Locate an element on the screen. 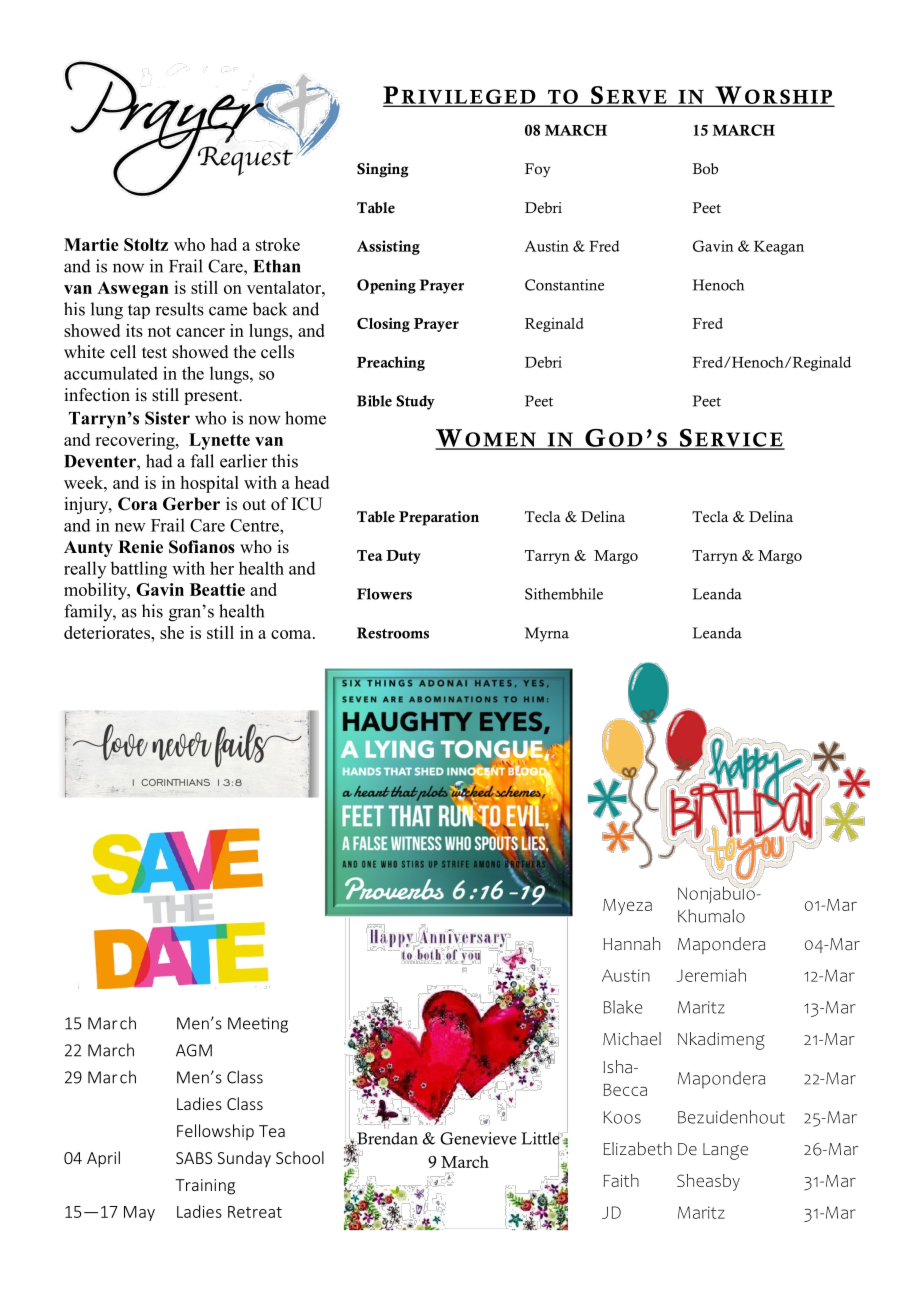 The width and height of the screenshot is (924, 1308). Myrna is located at coordinates (547, 634).
